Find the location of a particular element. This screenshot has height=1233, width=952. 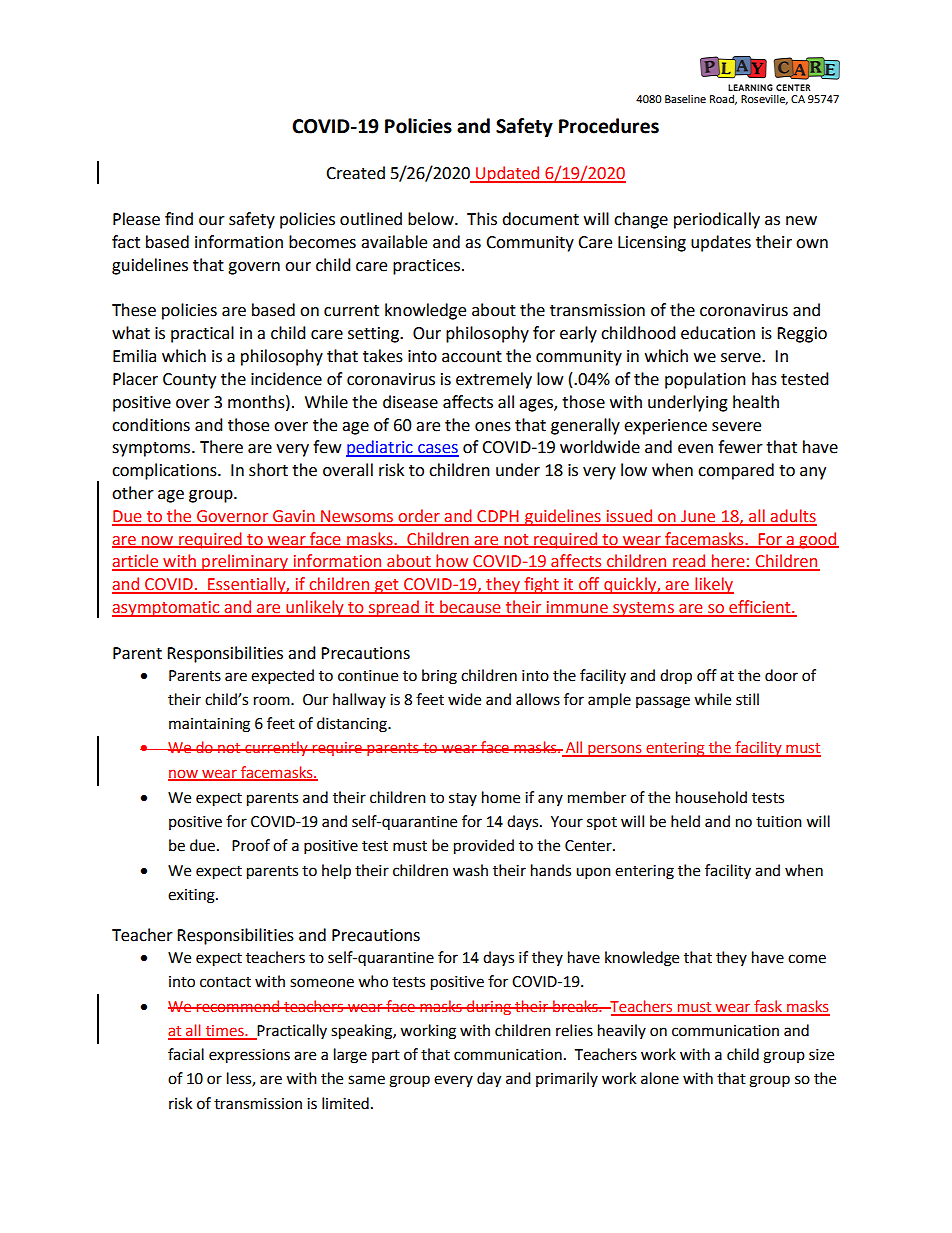

part is located at coordinates (386, 1056).
